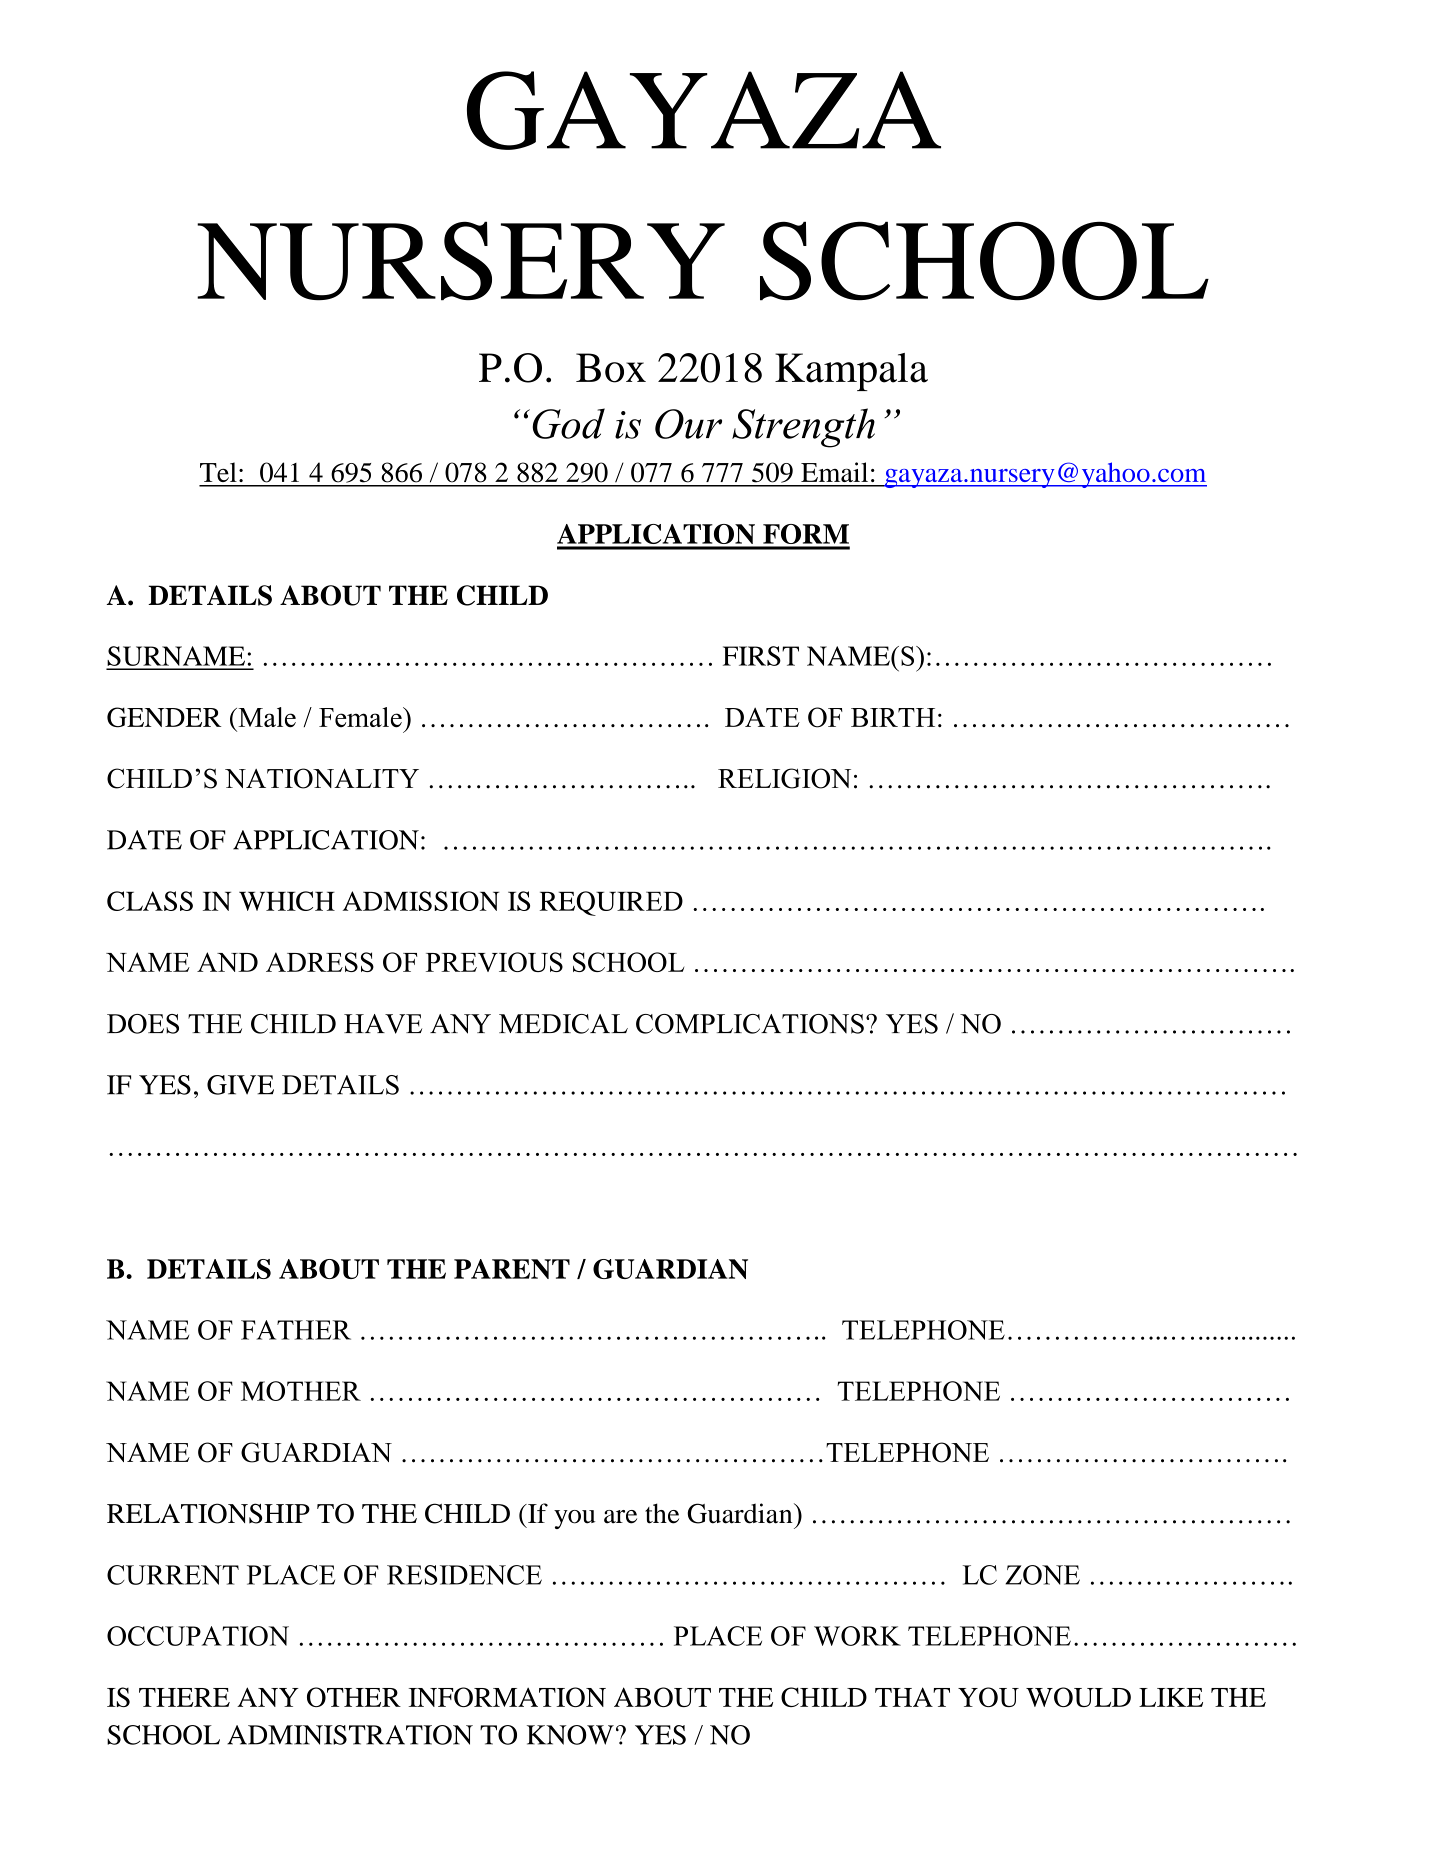 This screenshot has width=1449, height=1875. What do you see at coordinates (750, 1024) in the screenshot?
I see `COMPLICATIONS` at bounding box center [750, 1024].
